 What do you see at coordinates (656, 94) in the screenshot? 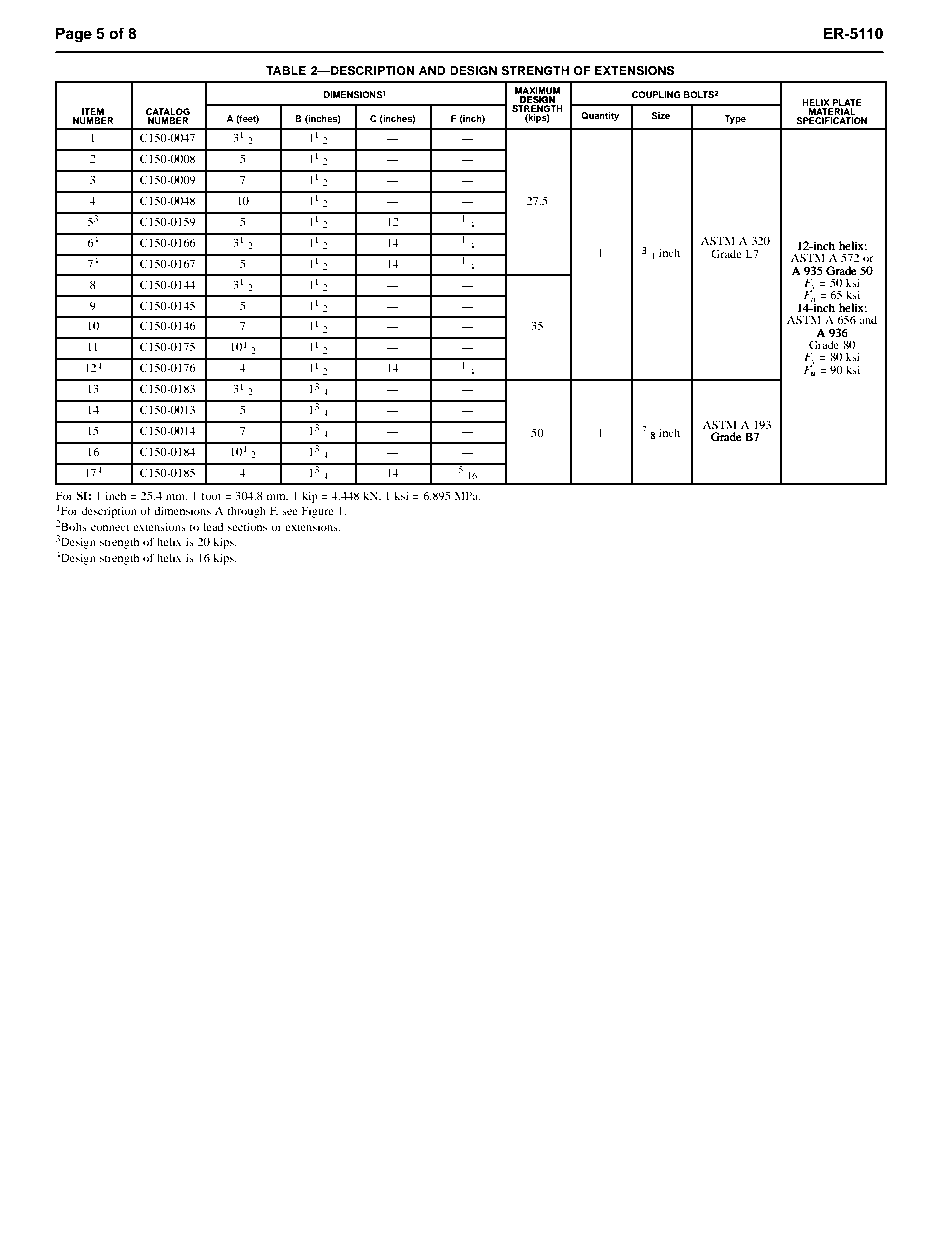
I see `COUPLING` at bounding box center [656, 94].
